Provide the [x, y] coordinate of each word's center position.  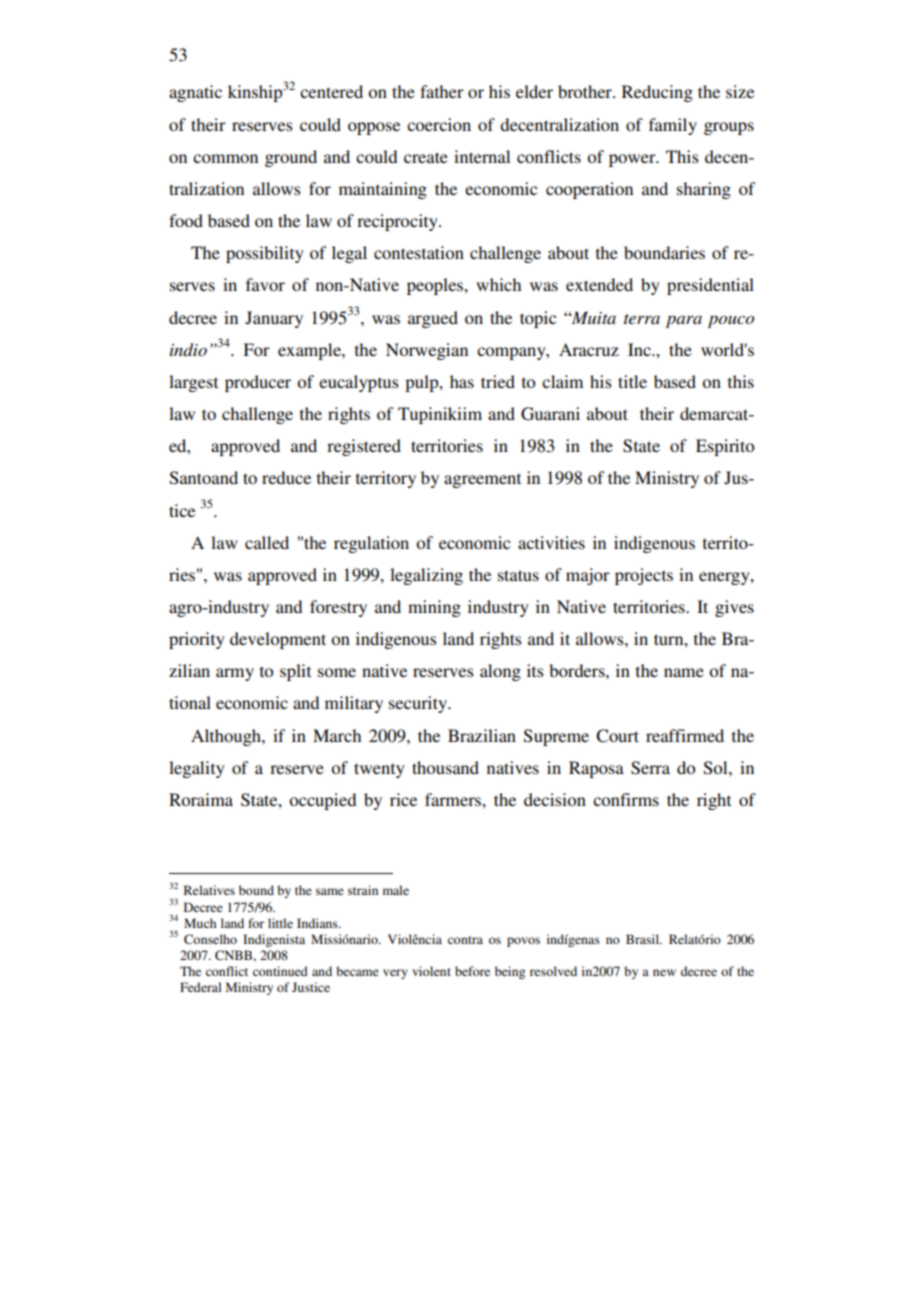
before [472, 971]
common [225, 158]
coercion [439, 124]
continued [280, 971]
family [673, 126]
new [664, 972]
